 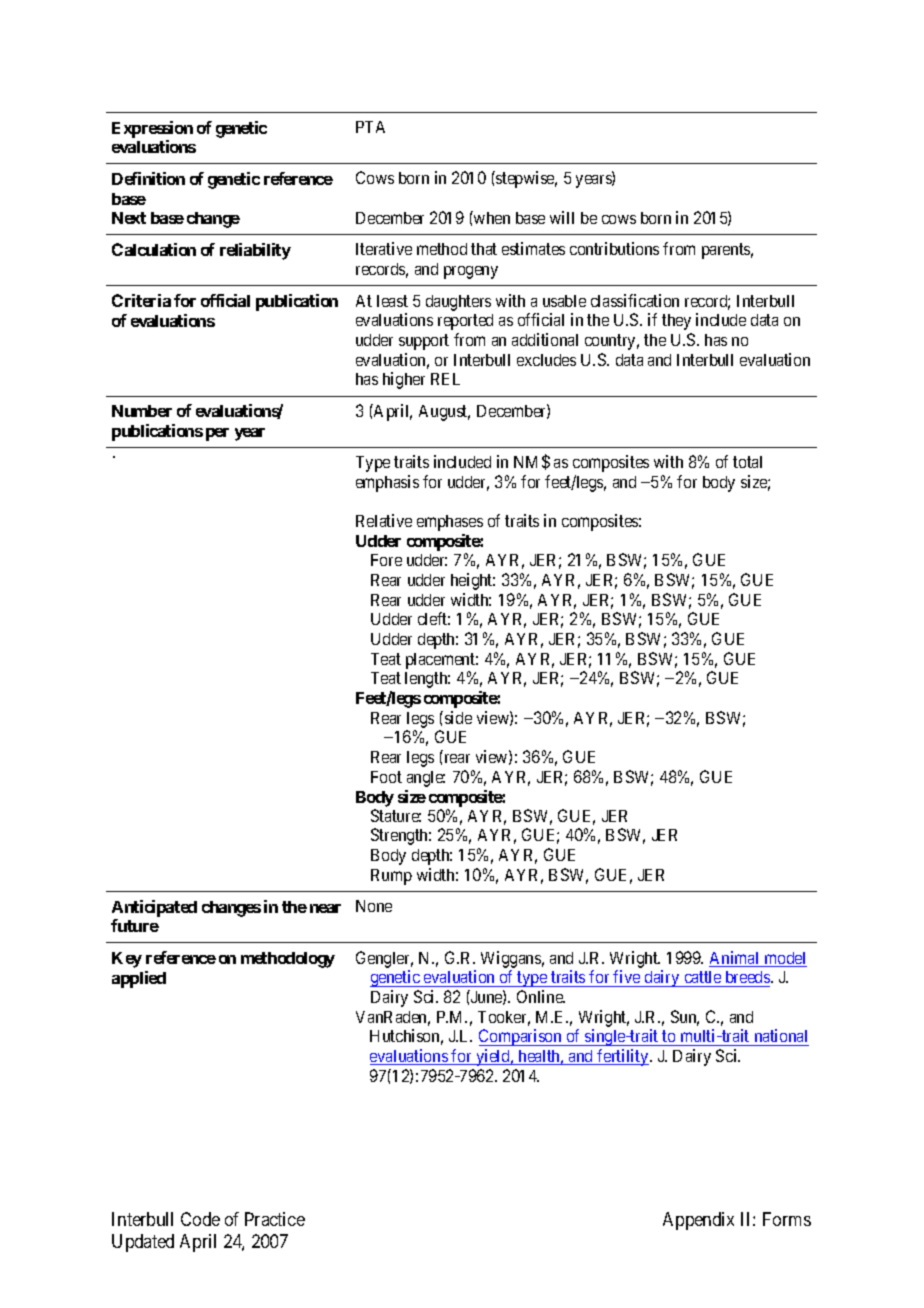 What do you see at coordinates (148, 178) in the screenshot?
I see `Definition` at bounding box center [148, 178].
